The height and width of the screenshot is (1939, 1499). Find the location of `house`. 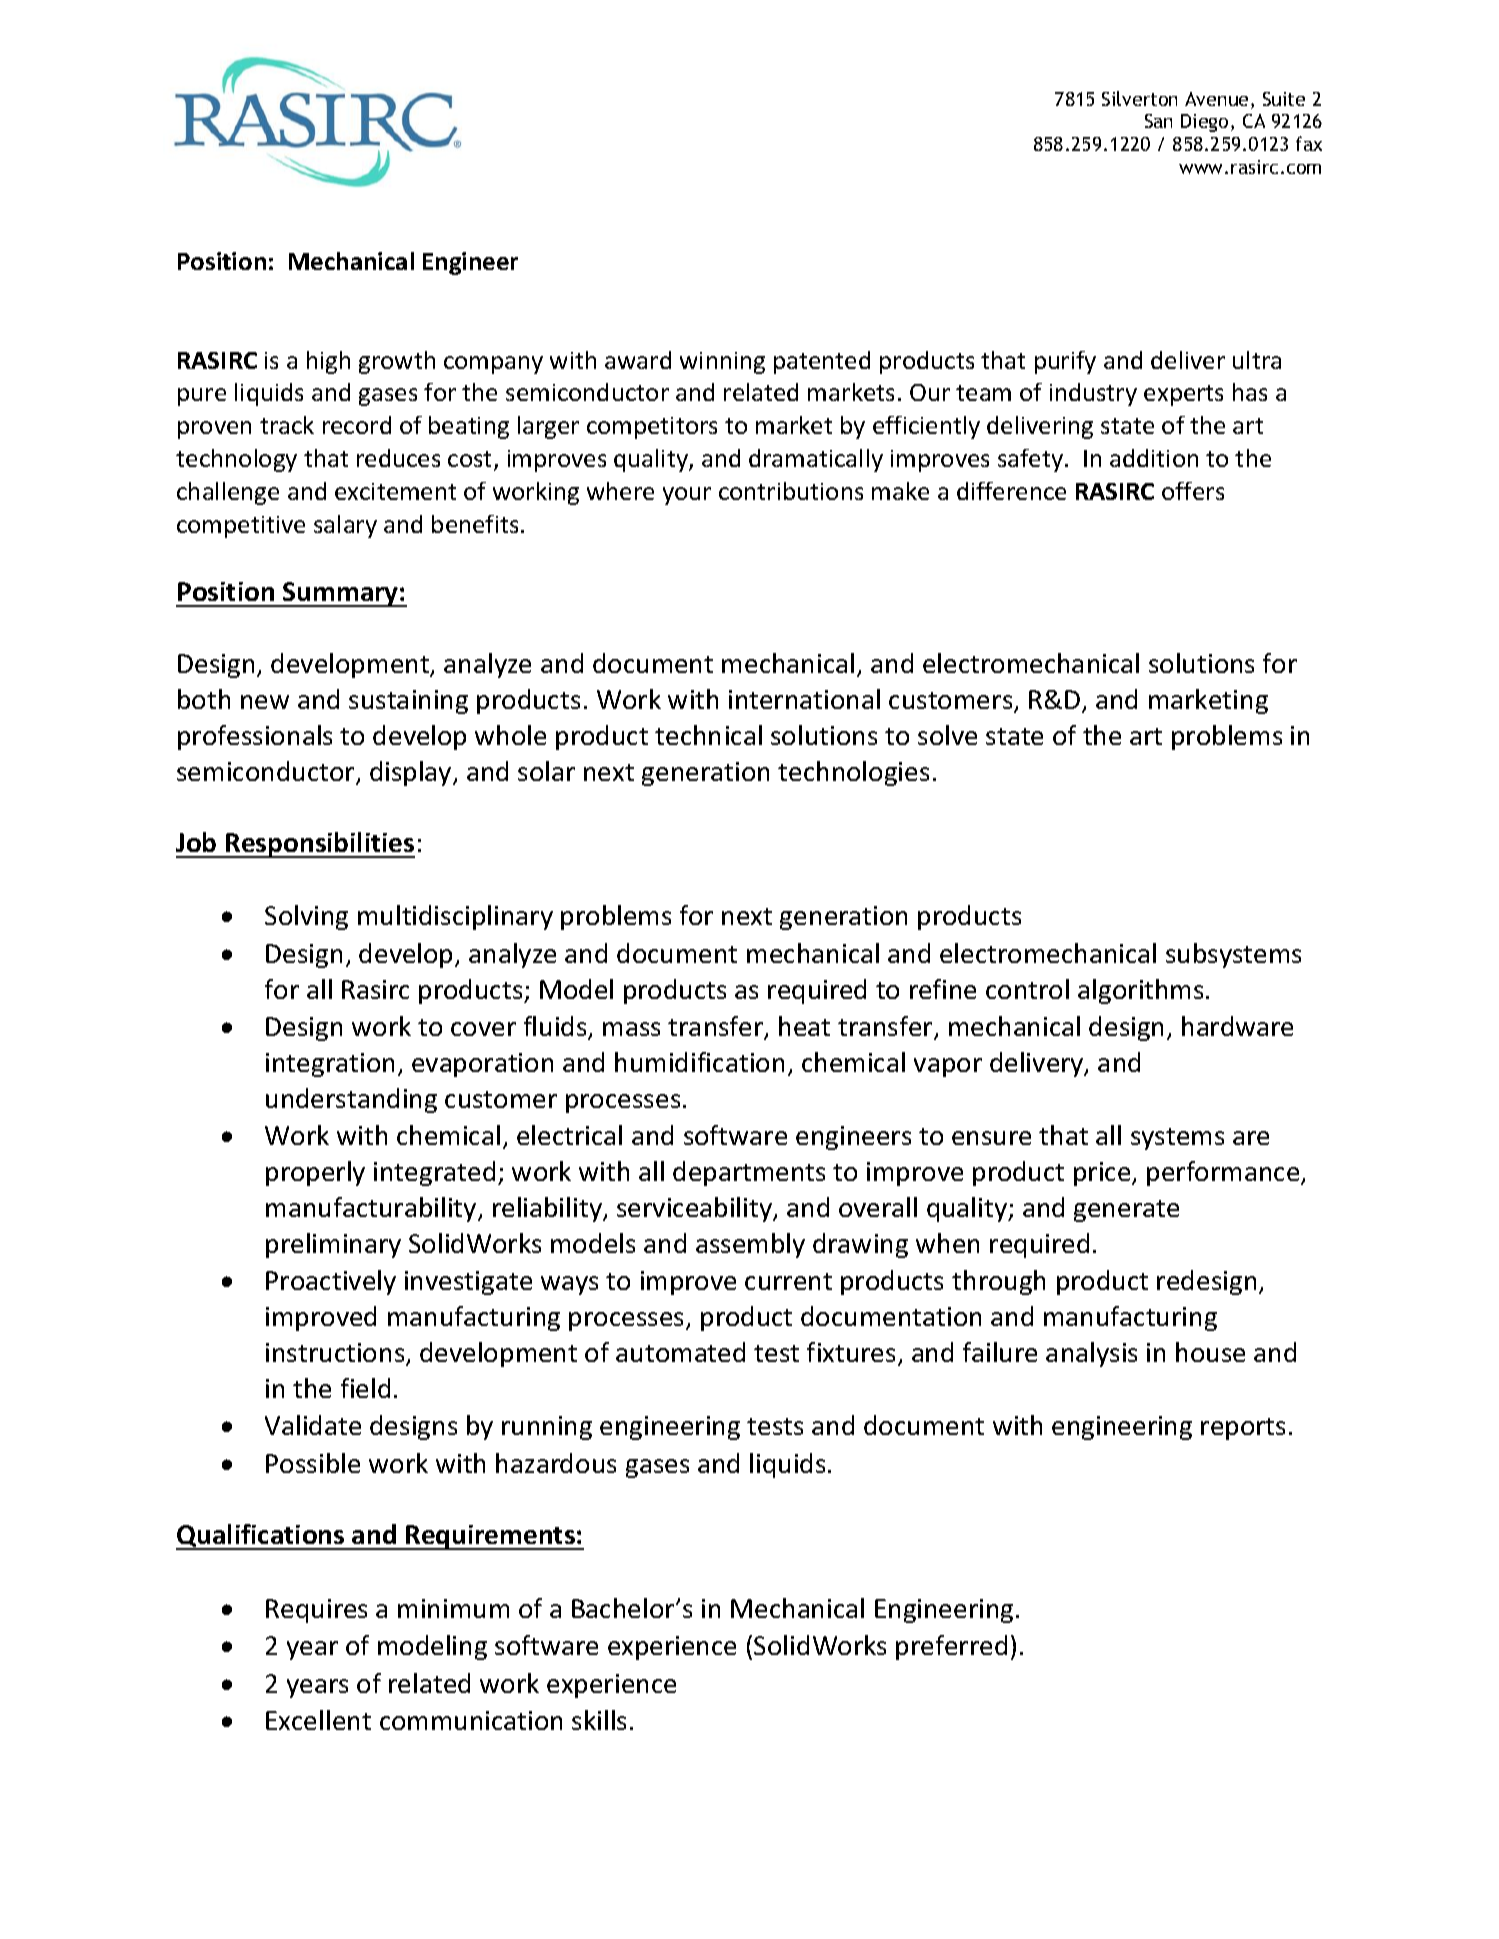

house is located at coordinates (1210, 1352).
